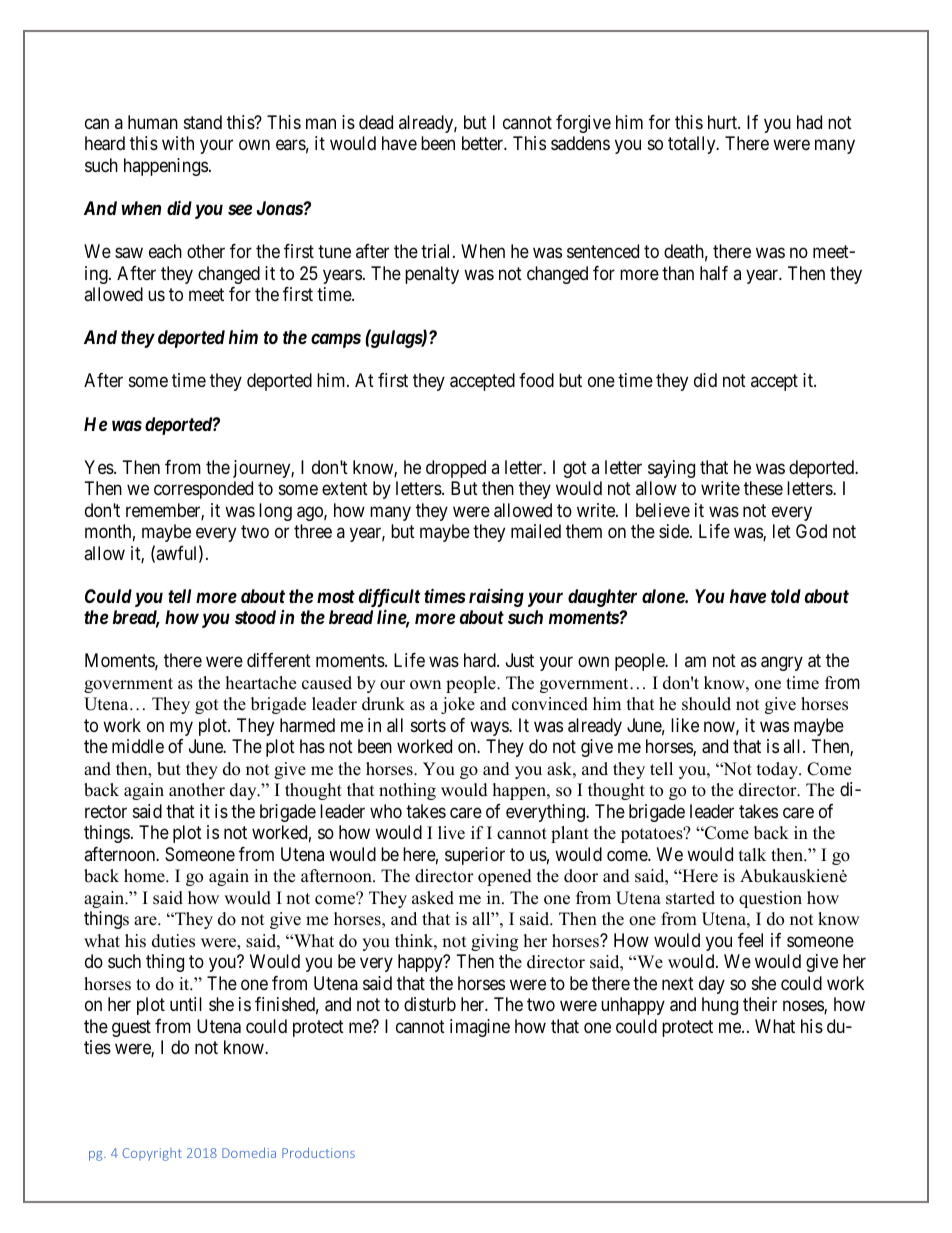  I want to click on Yes, so click(99, 467).
